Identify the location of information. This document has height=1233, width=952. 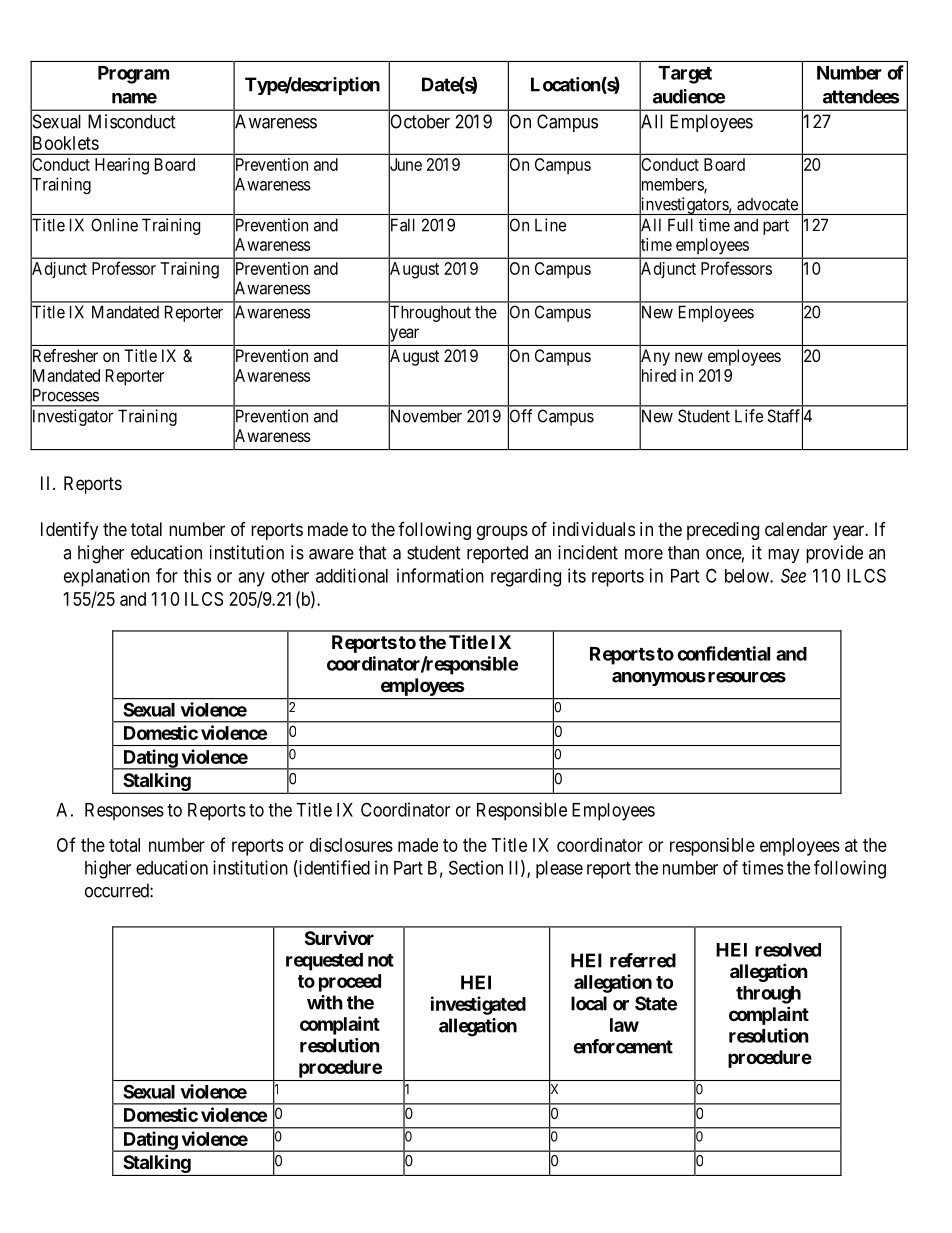
(440, 575).
